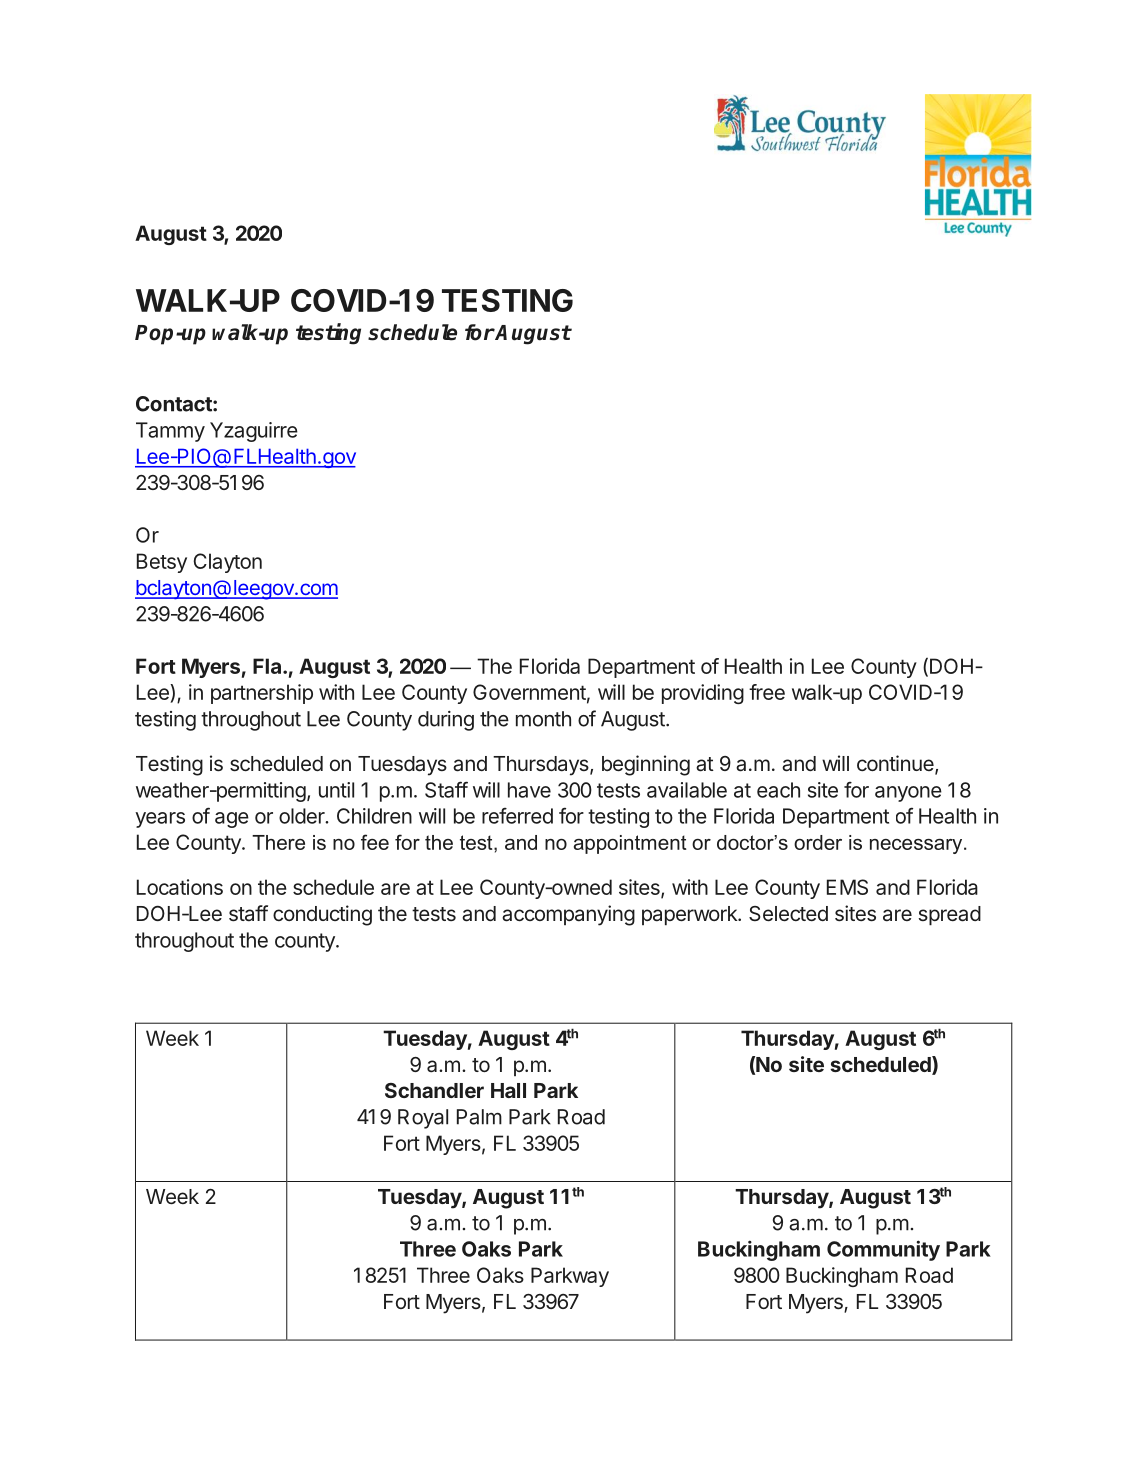 This image has height=1484, width=1147. Describe the element at coordinates (479, 1117) in the image. I see `Palm` at that location.
